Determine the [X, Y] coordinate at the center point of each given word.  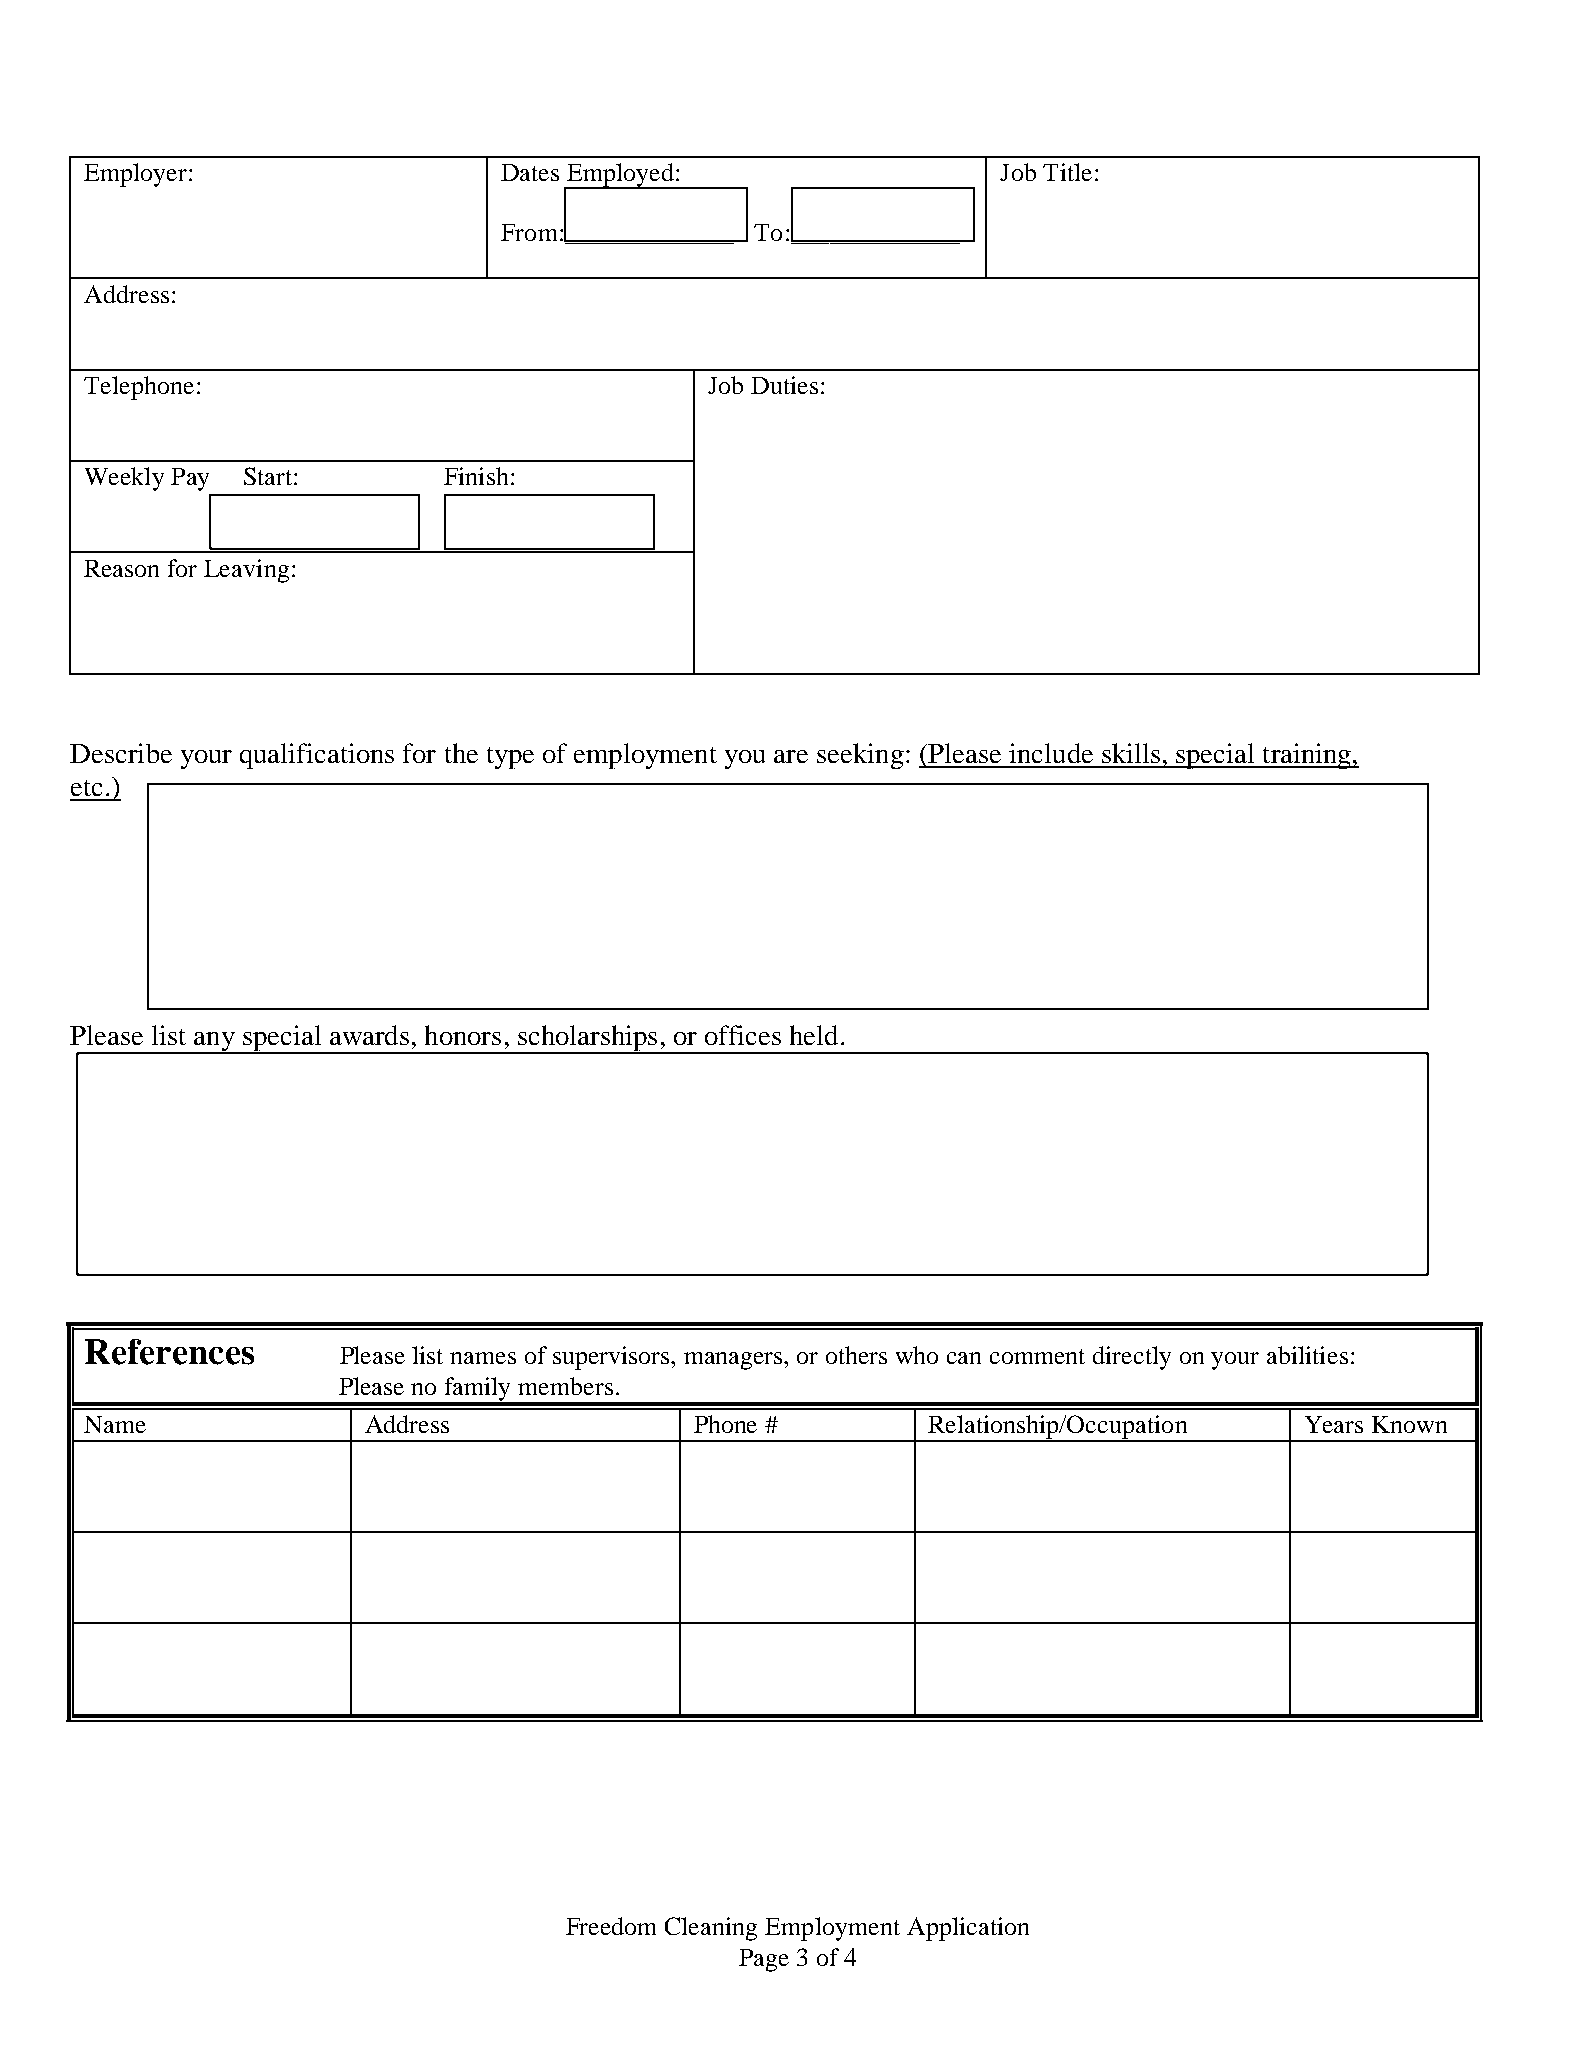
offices [743, 1035]
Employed [620, 176]
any [214, 1043]
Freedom [611, 1926]
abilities [1307, 1355]
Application [968, 1929]
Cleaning [711, 1929]
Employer [137, 175]
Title [1067, 172]
